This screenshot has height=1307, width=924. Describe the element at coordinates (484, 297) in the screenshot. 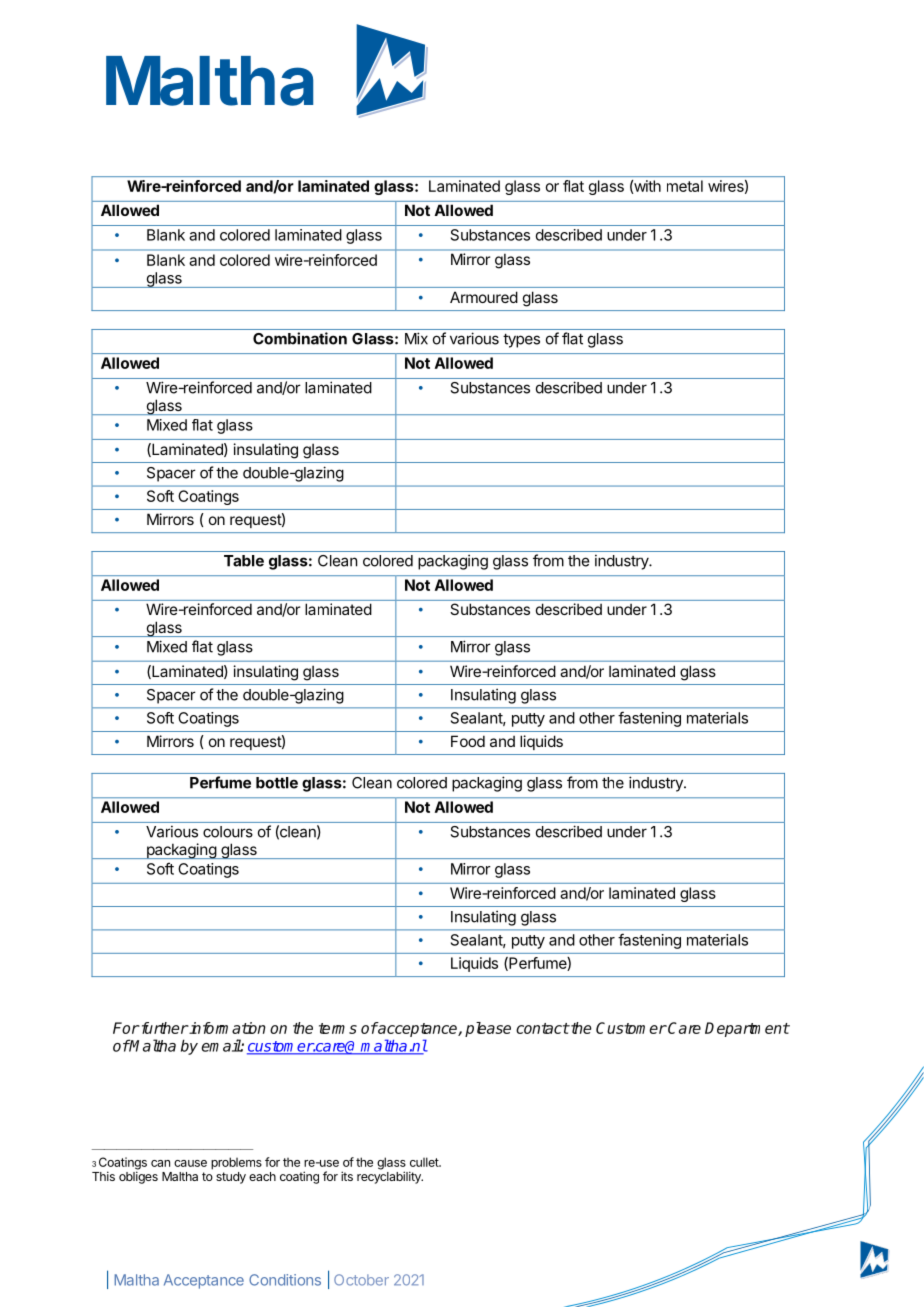

I see `Armoured` at that location.
